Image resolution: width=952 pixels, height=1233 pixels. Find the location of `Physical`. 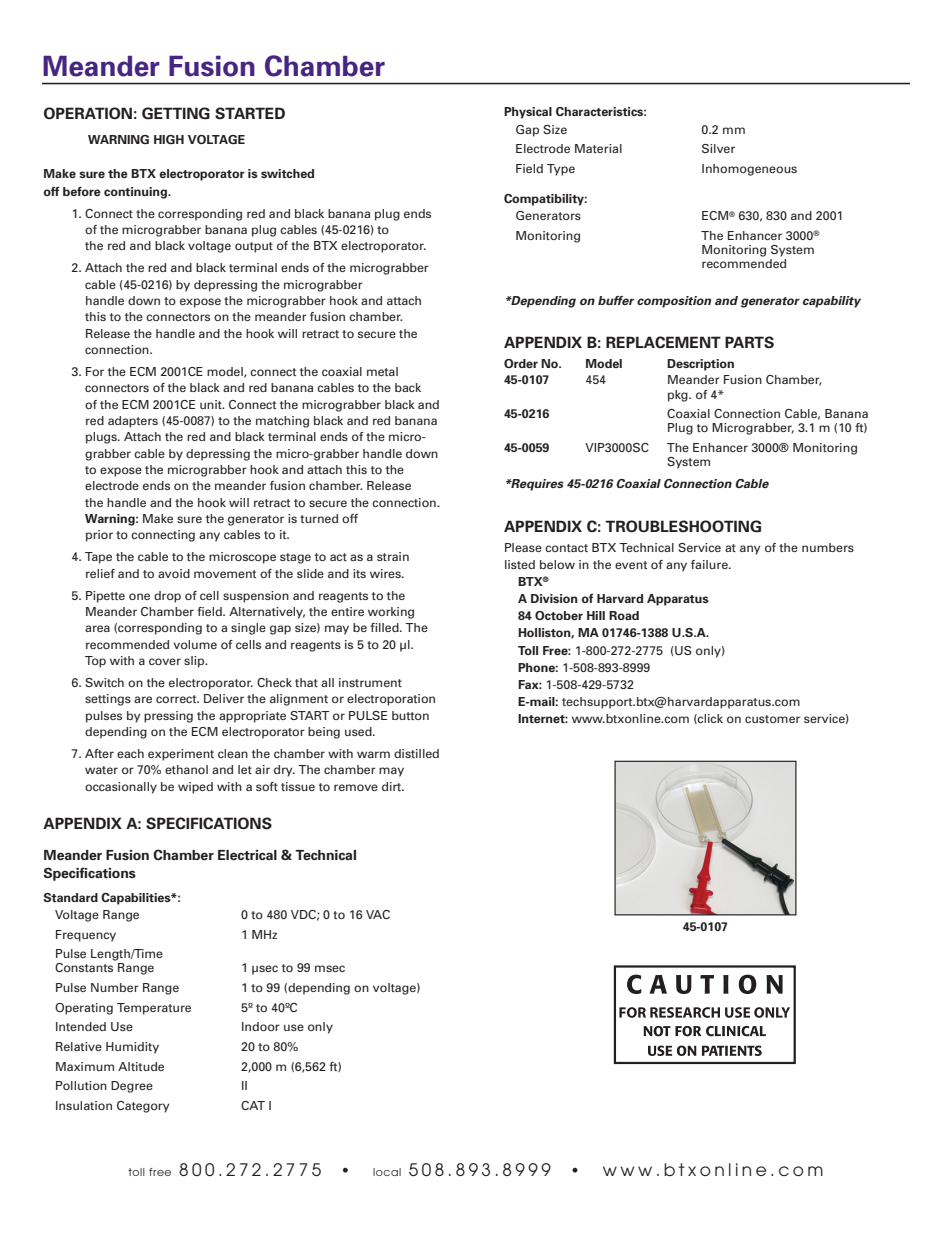

Physical is located at coordinates (528, 113).
